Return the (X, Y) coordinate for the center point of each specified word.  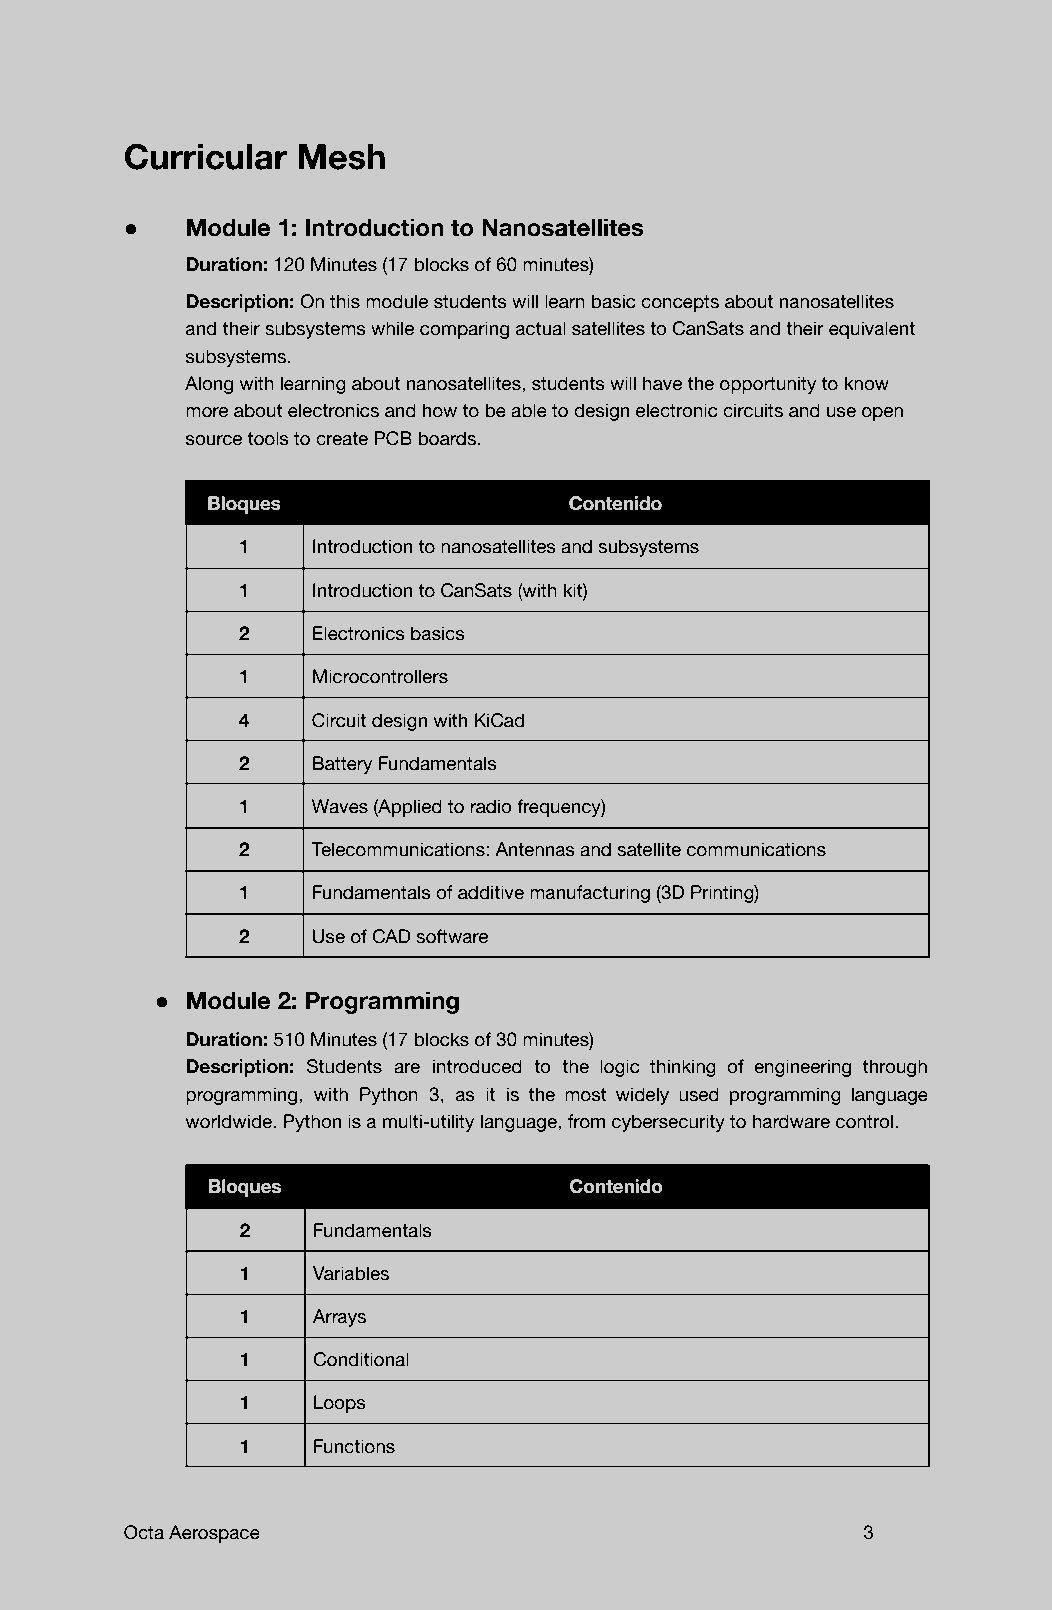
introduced (477, 1066)
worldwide (229, 1121)
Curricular (206, 156)
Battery (342, 765)
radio (491, 806)
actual (541, 328)
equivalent (872, 330)
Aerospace (214, 1534)
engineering (802, 1068)
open (882, 414)
